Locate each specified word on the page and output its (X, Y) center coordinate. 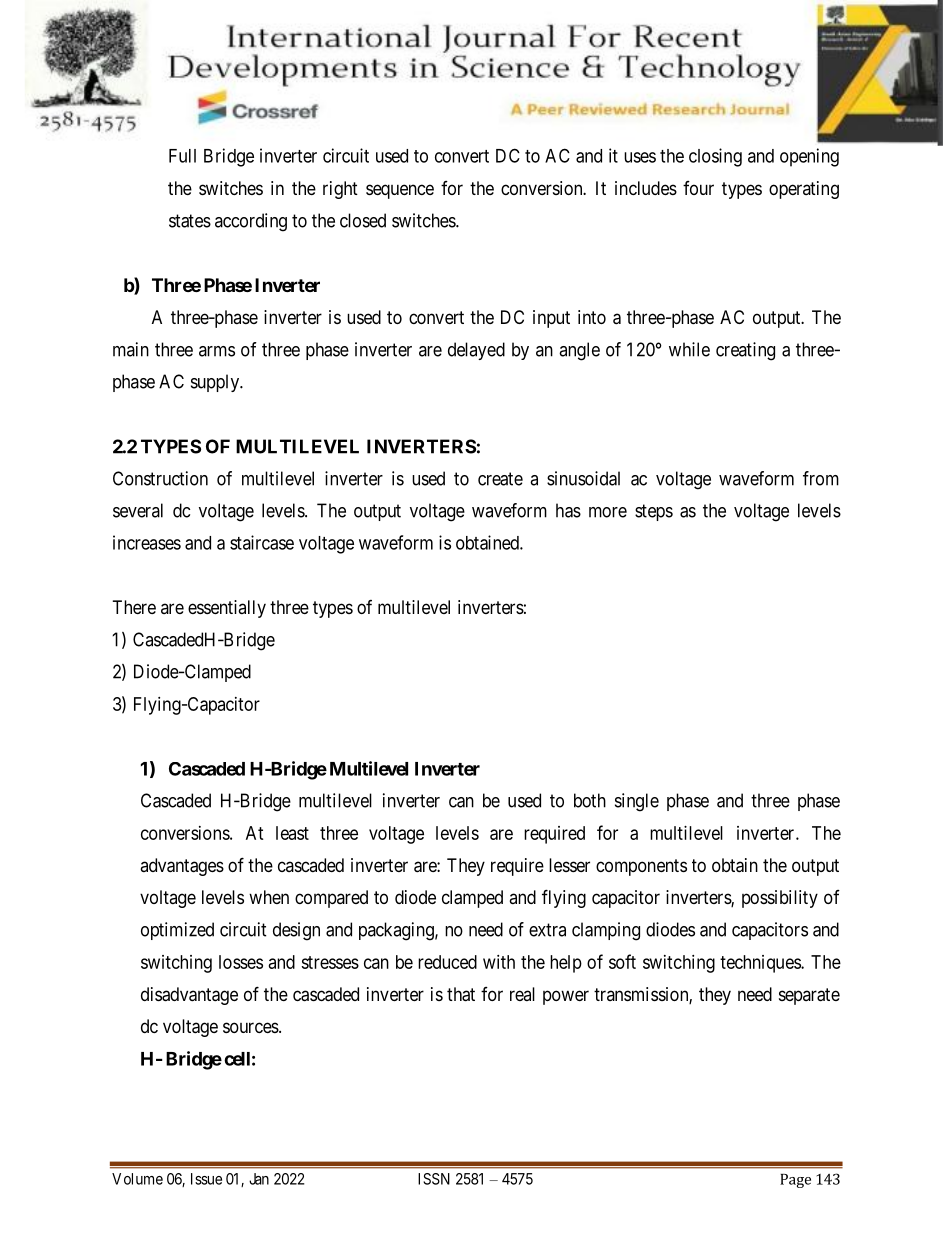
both (590, 800)
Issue (206, 1179)
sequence (400, 191)
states (190, 221)
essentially (227, 609)
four (698, 188)
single (637, 802)
